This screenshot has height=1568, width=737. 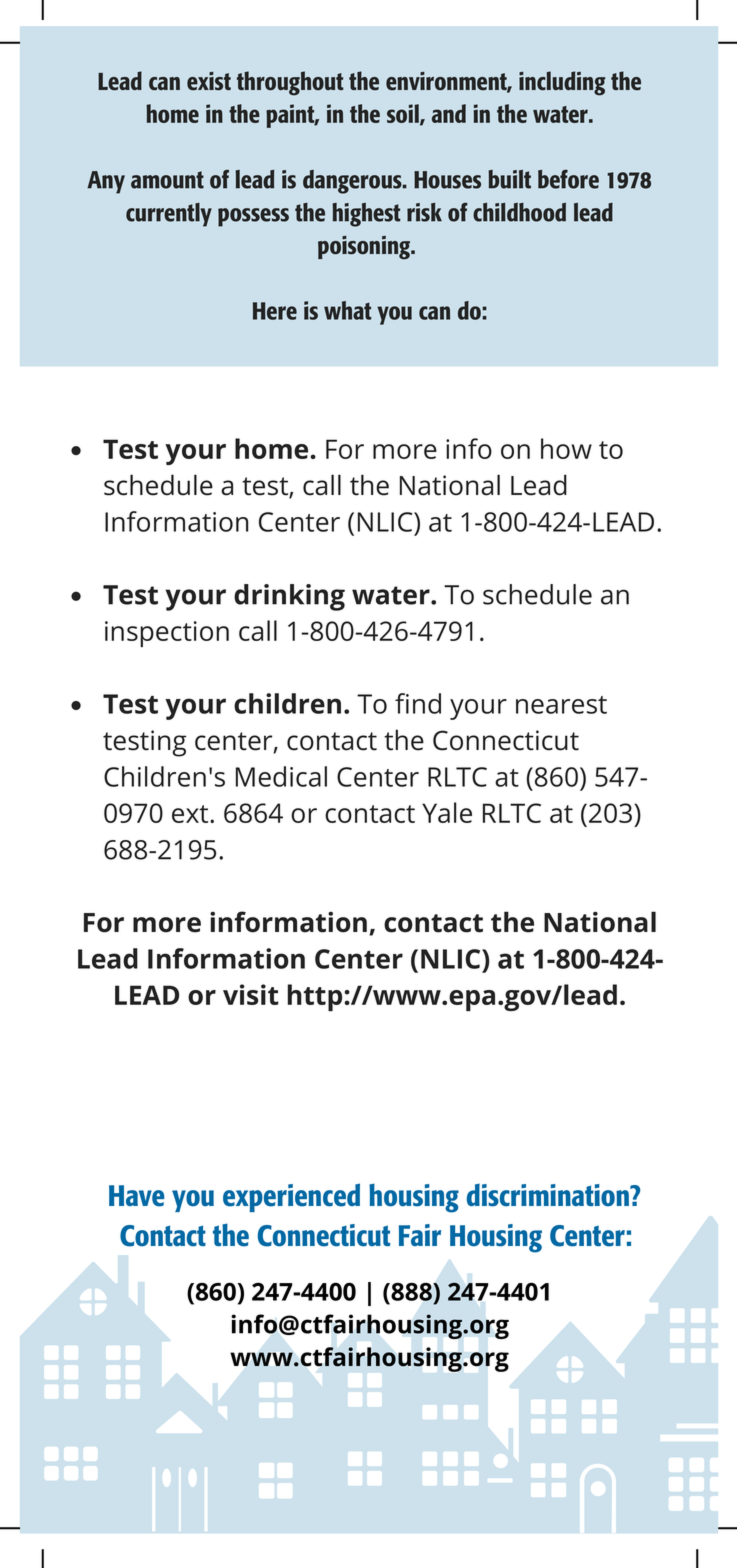 What do you see at coordinates (167, 634) in the screenshot?
I see `inspection` at bounding box center [167, 634].
